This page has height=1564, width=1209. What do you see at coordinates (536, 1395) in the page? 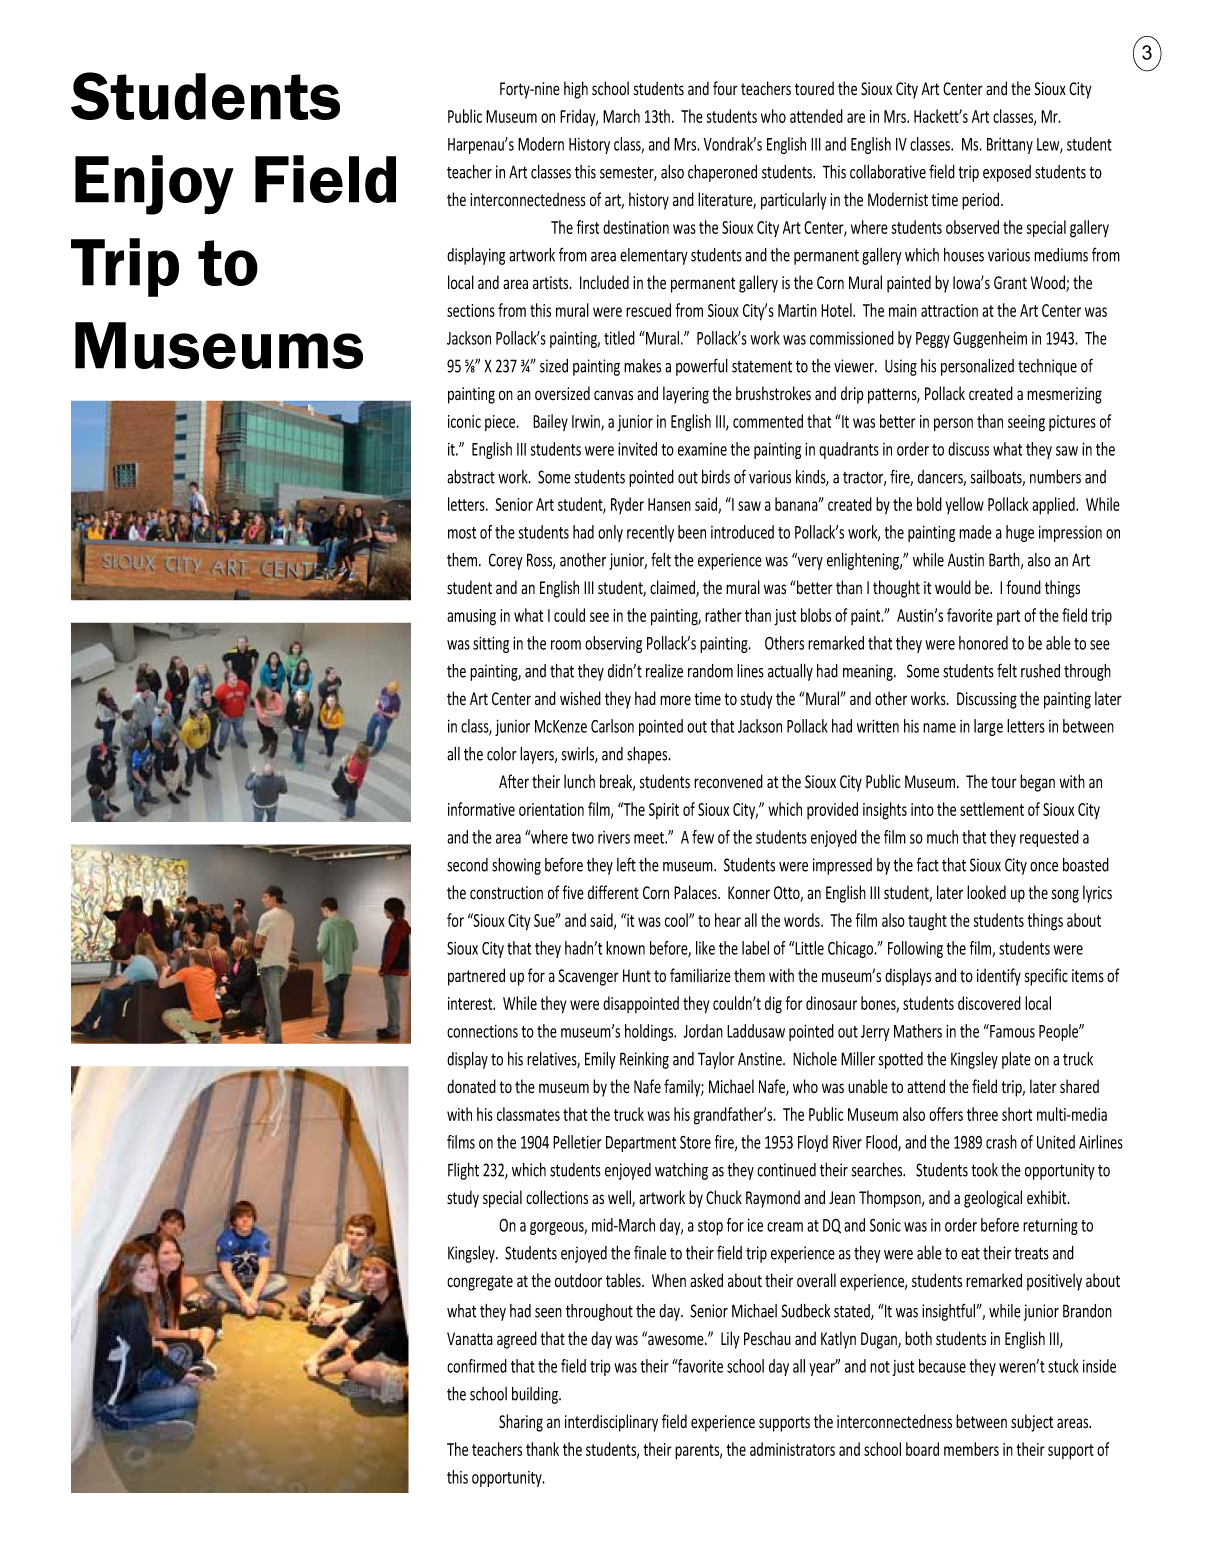
I see `building` at bounding box center [536, 1395].
